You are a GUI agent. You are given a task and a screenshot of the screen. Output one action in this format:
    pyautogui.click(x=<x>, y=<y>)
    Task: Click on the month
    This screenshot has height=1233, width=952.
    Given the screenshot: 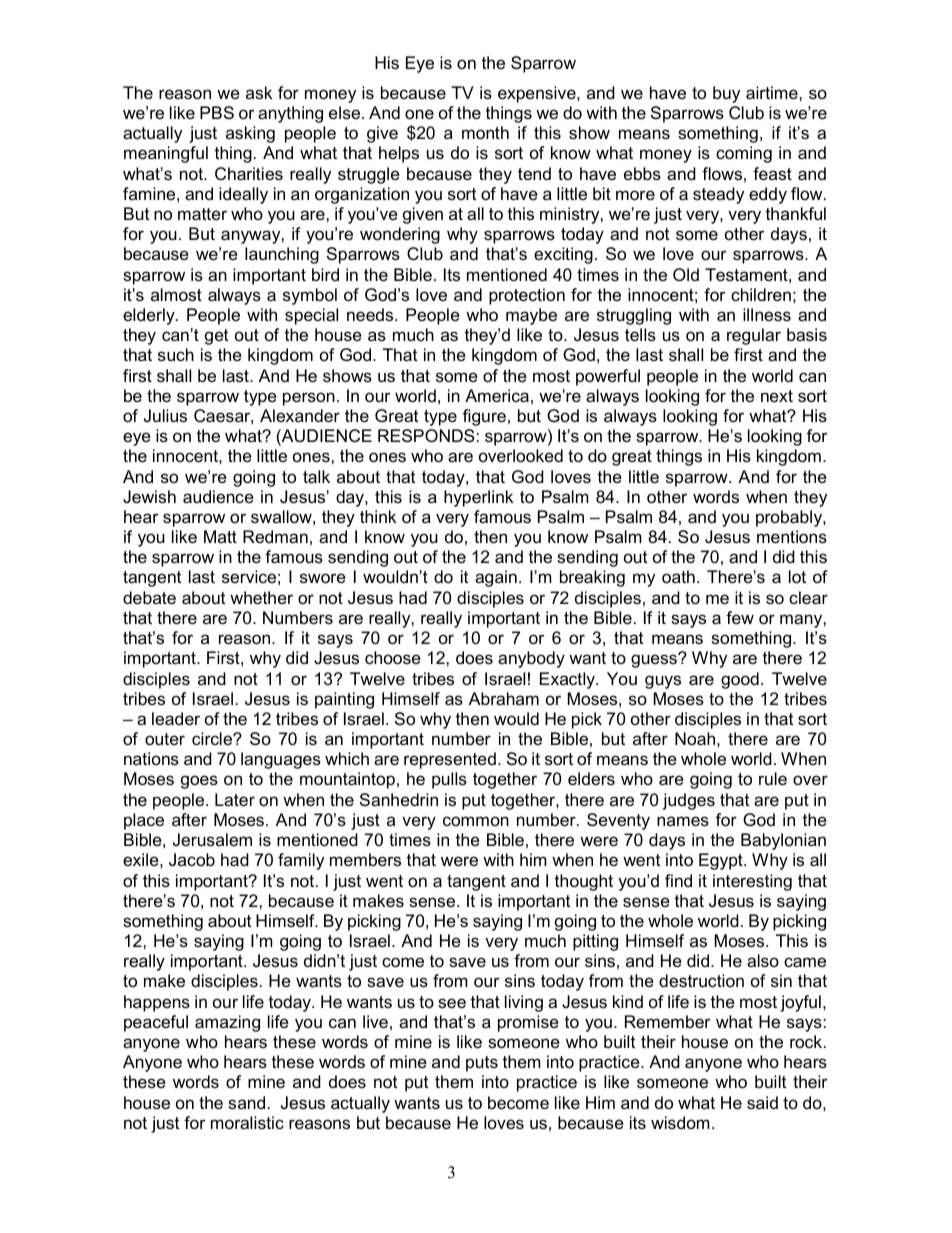 What is the action you would take?
    pyautogui.click(x=485, y=133)
